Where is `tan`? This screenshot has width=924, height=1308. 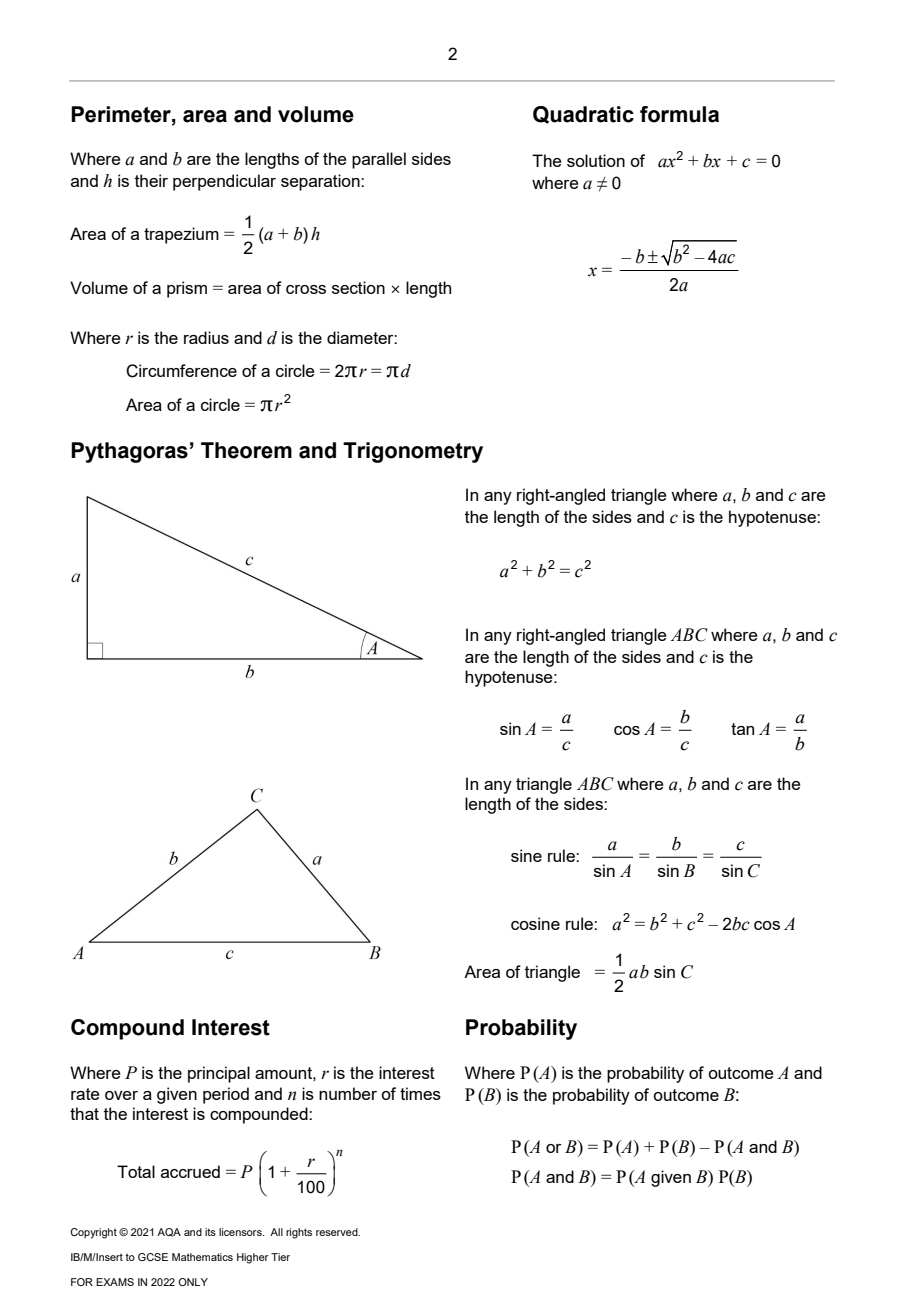 tan is located at coordinates (742, 729).
